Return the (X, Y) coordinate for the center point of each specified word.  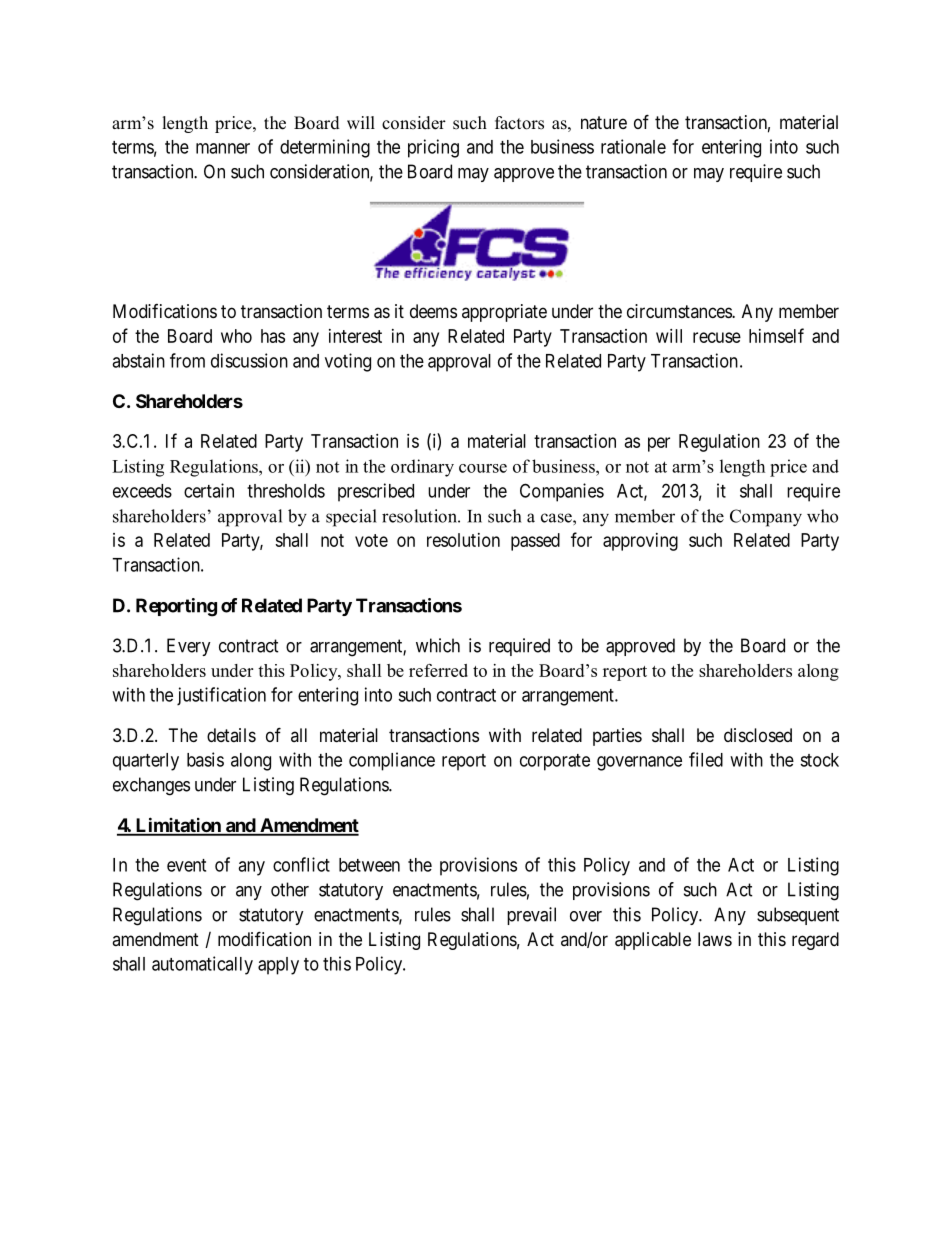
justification (221, 696)
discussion (249, 360)
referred (438, 670)
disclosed (758, 735)
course (483, 468)
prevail (531, 916)
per (659, 444)
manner (223, 148)
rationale (633, 146)
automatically (202, 965)
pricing (433, 148)
